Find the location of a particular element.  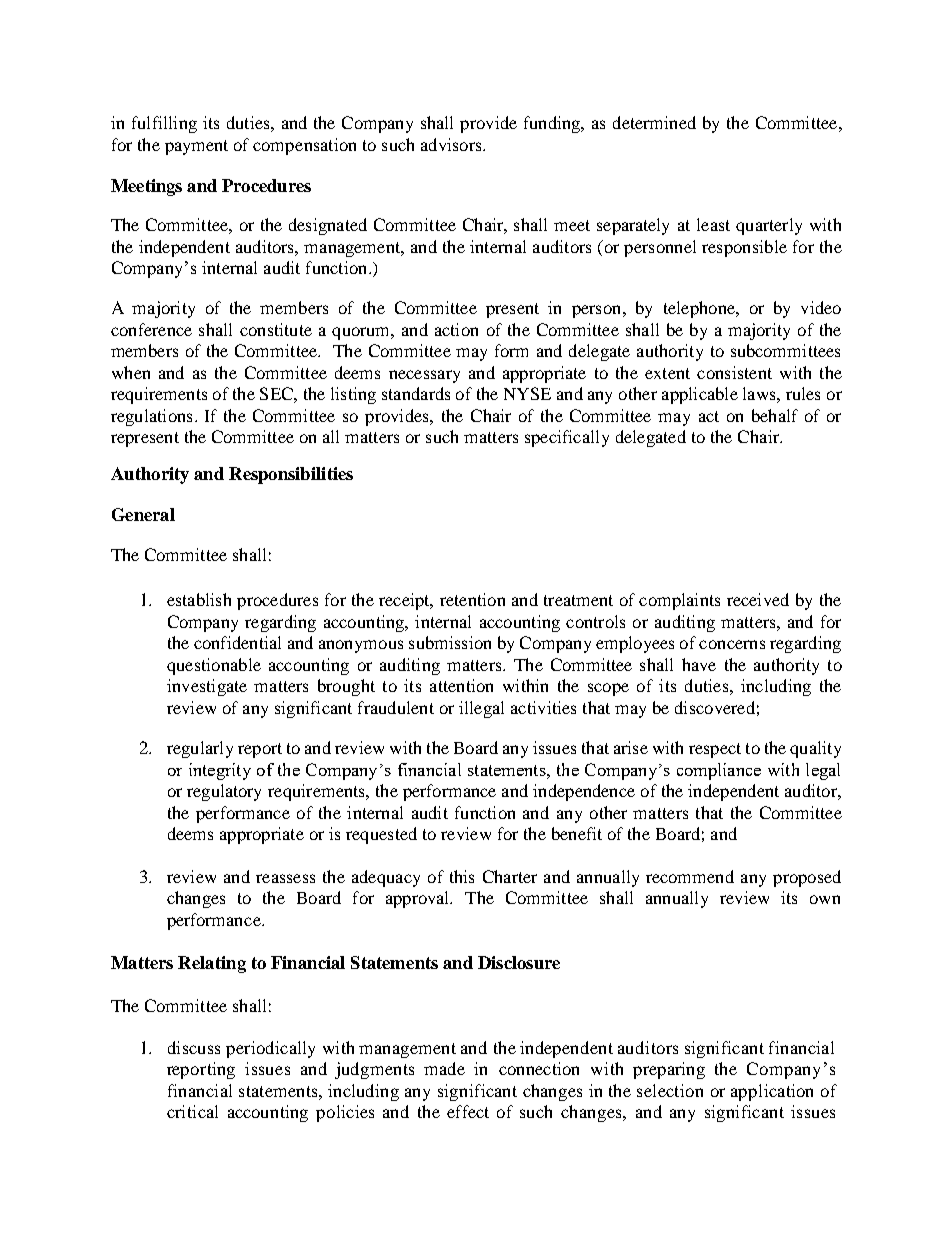

received is located at coordinates (758, 599).
